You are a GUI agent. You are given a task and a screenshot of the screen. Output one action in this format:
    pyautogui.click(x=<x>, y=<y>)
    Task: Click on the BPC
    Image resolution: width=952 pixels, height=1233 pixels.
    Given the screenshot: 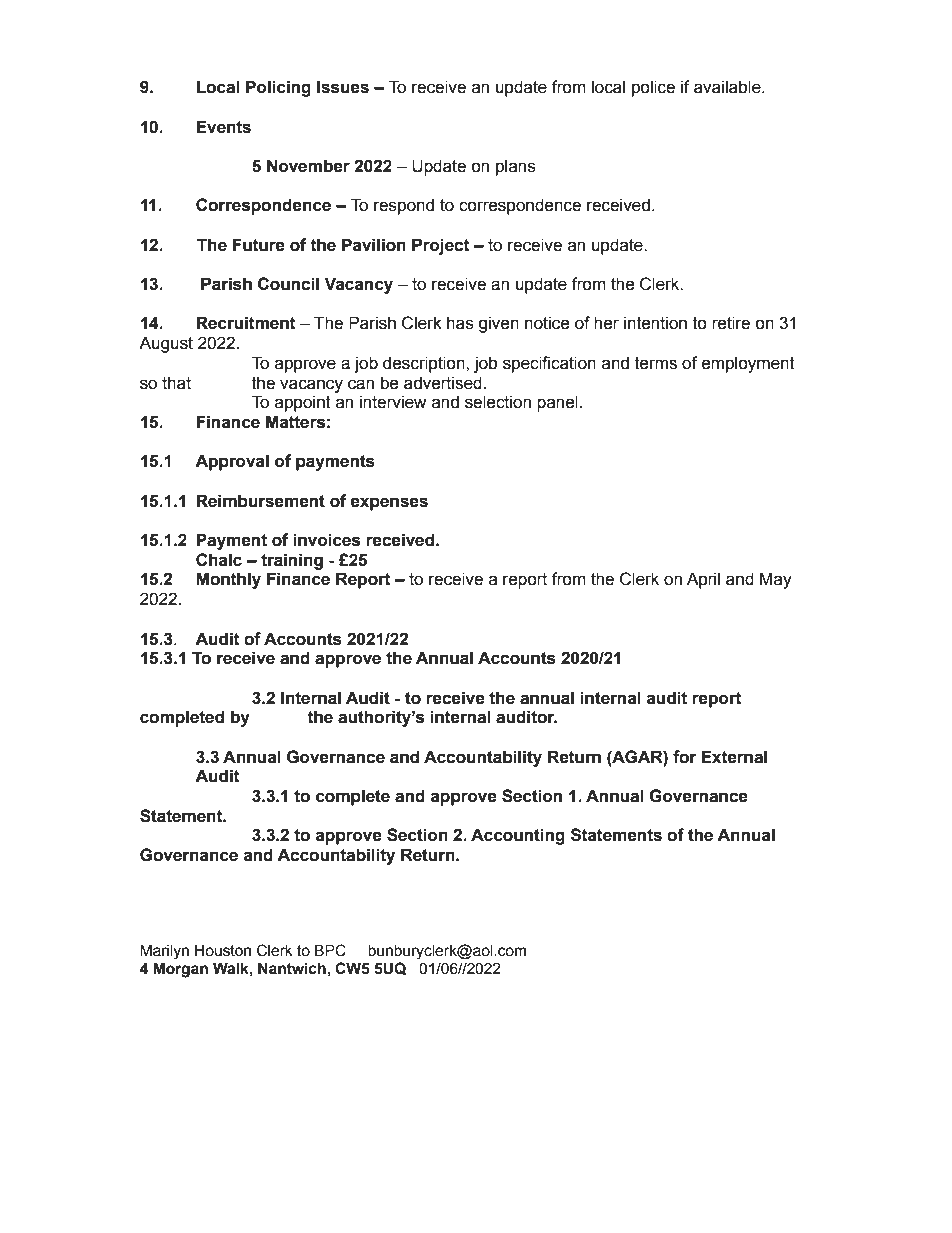 What is the action you would take?
    pyautogui.click(x=330, y=950)
